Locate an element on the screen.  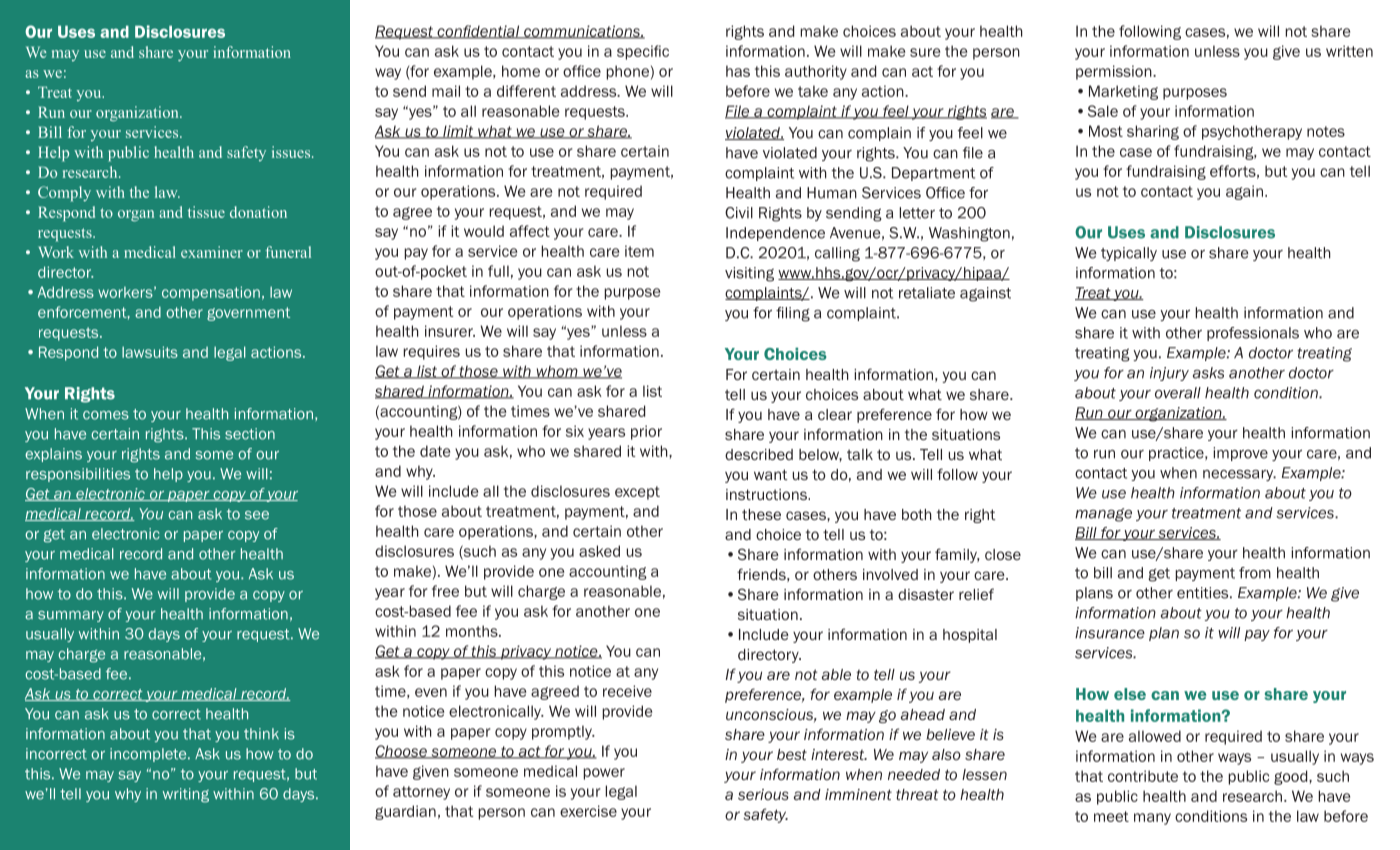
permission is located at coordinates (1115, 72).
